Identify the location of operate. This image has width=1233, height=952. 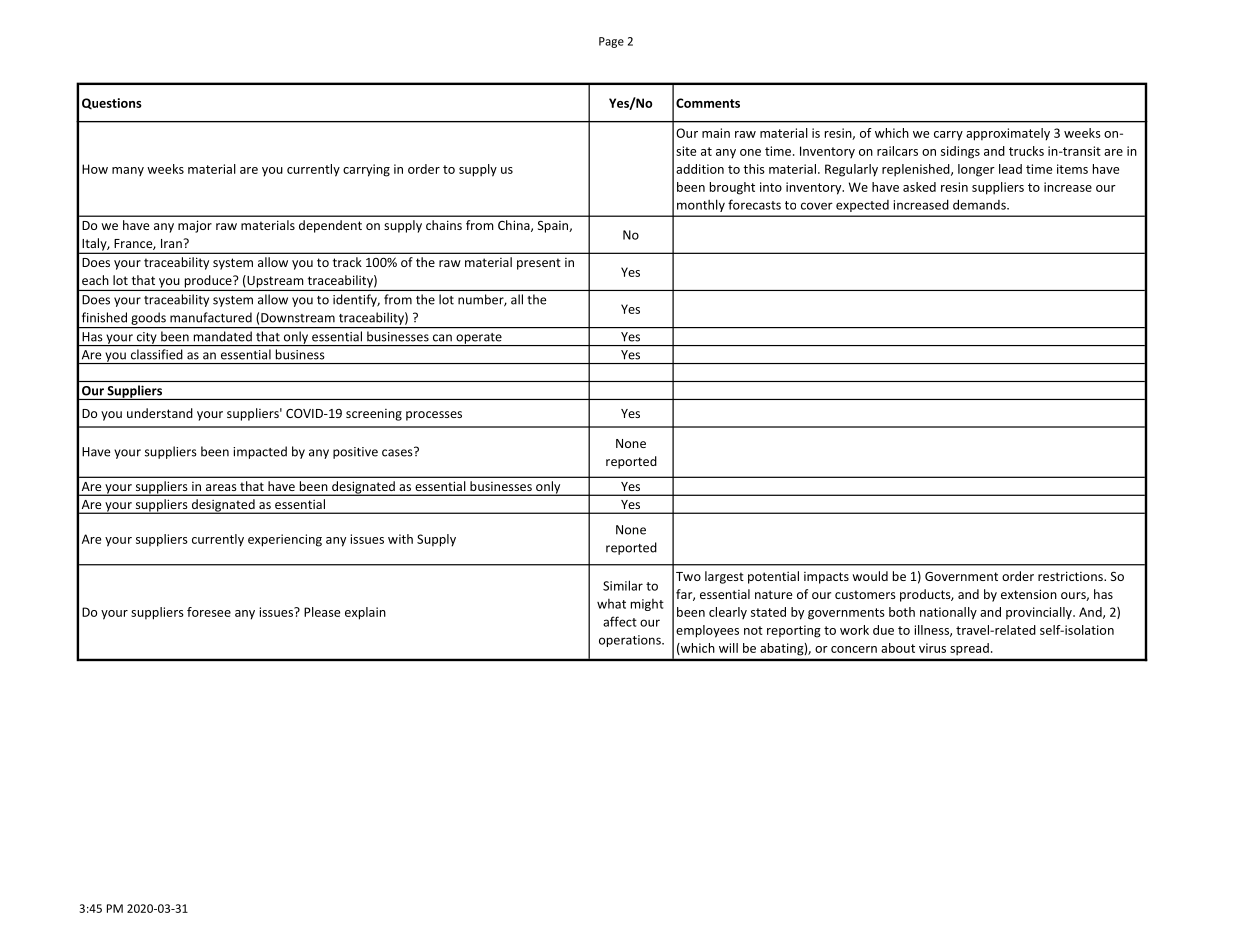
(479, 339).
